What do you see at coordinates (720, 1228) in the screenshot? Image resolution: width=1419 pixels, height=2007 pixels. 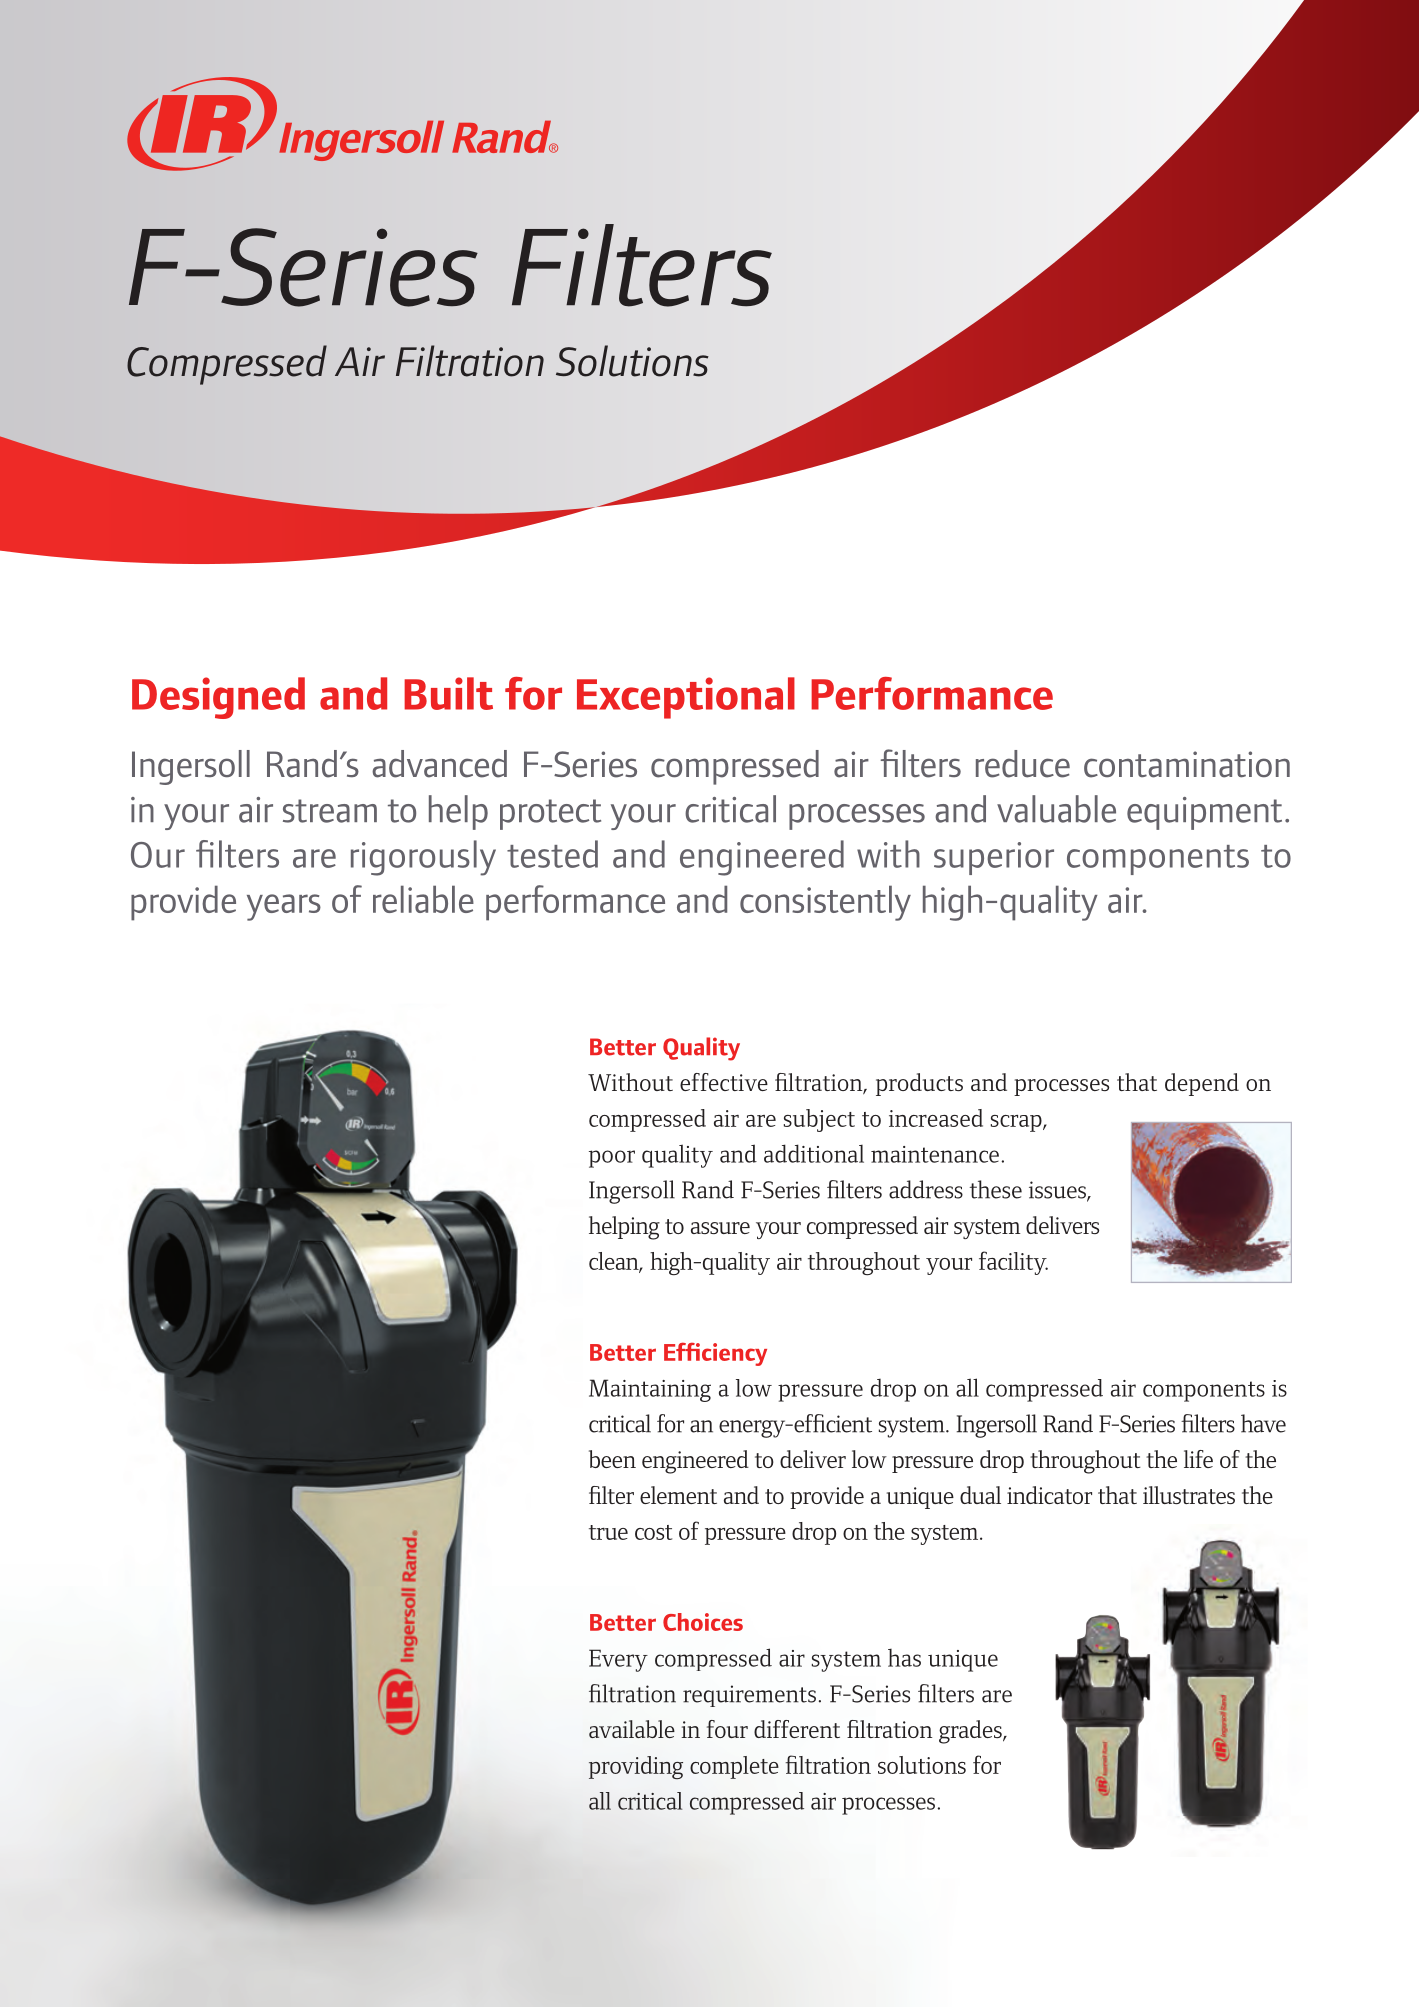 I see `assure` at bounding box center [720, 1228].
